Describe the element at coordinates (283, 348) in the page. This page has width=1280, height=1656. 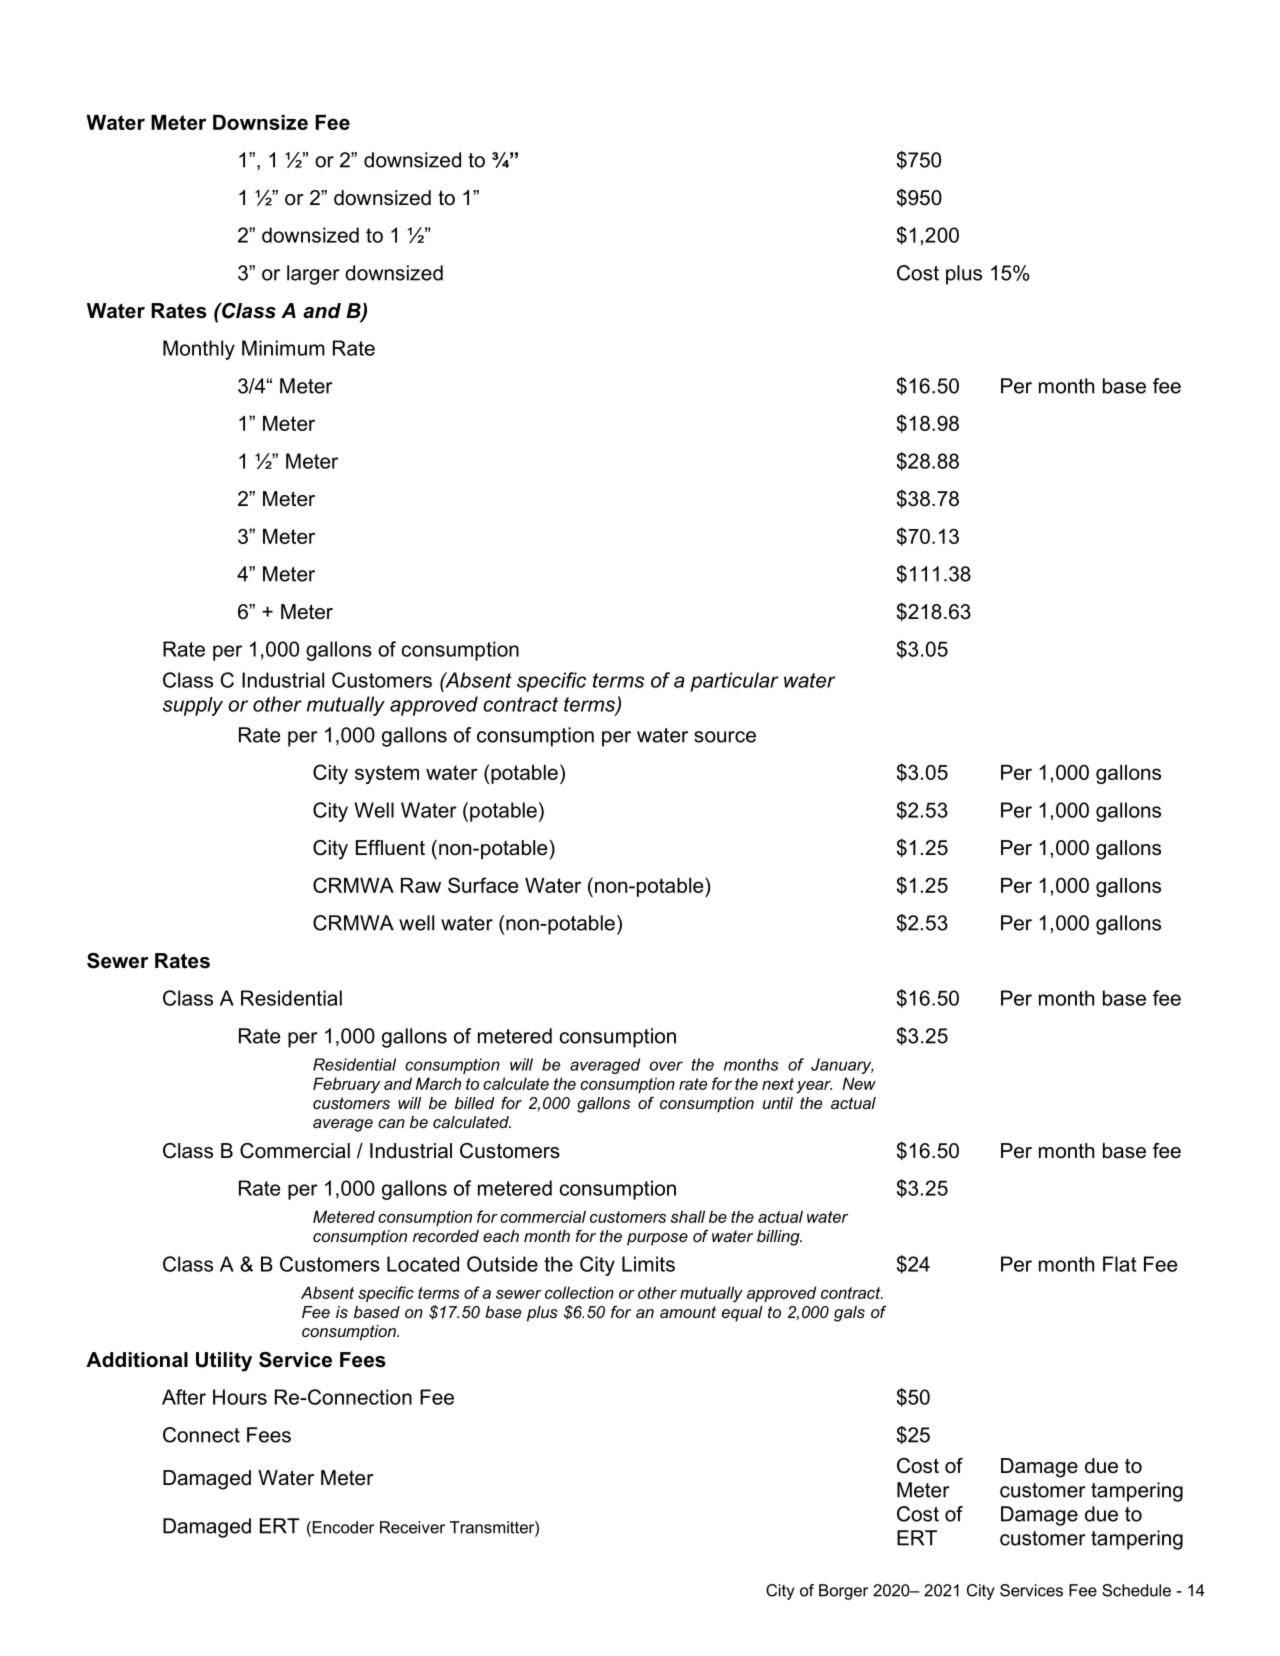
I see `Minimum` at that location.
